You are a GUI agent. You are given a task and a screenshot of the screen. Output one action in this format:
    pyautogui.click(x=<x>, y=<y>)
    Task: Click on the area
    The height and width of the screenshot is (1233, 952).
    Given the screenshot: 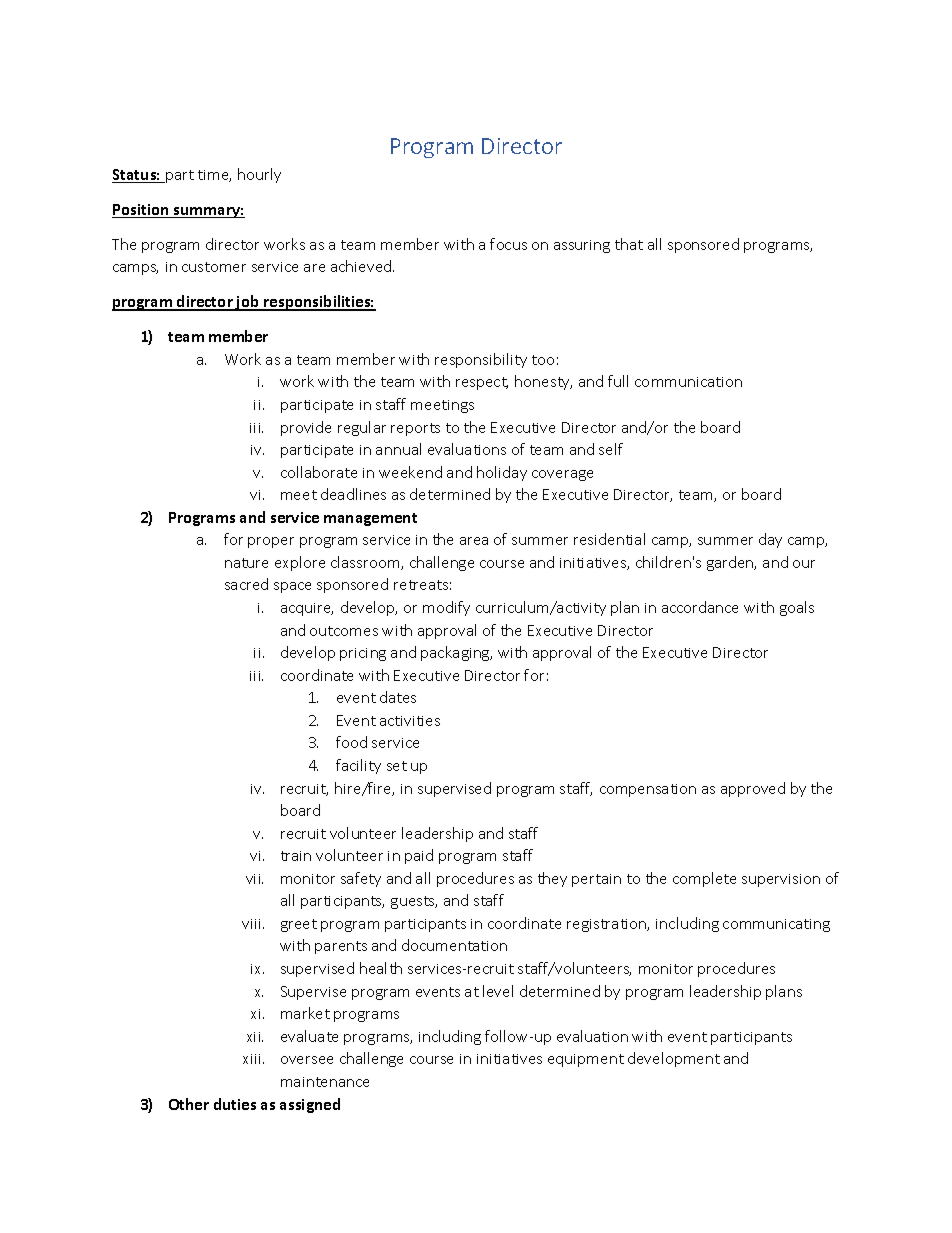 What is the action you would take?
    pyautogui.click(x=474, y=541)
